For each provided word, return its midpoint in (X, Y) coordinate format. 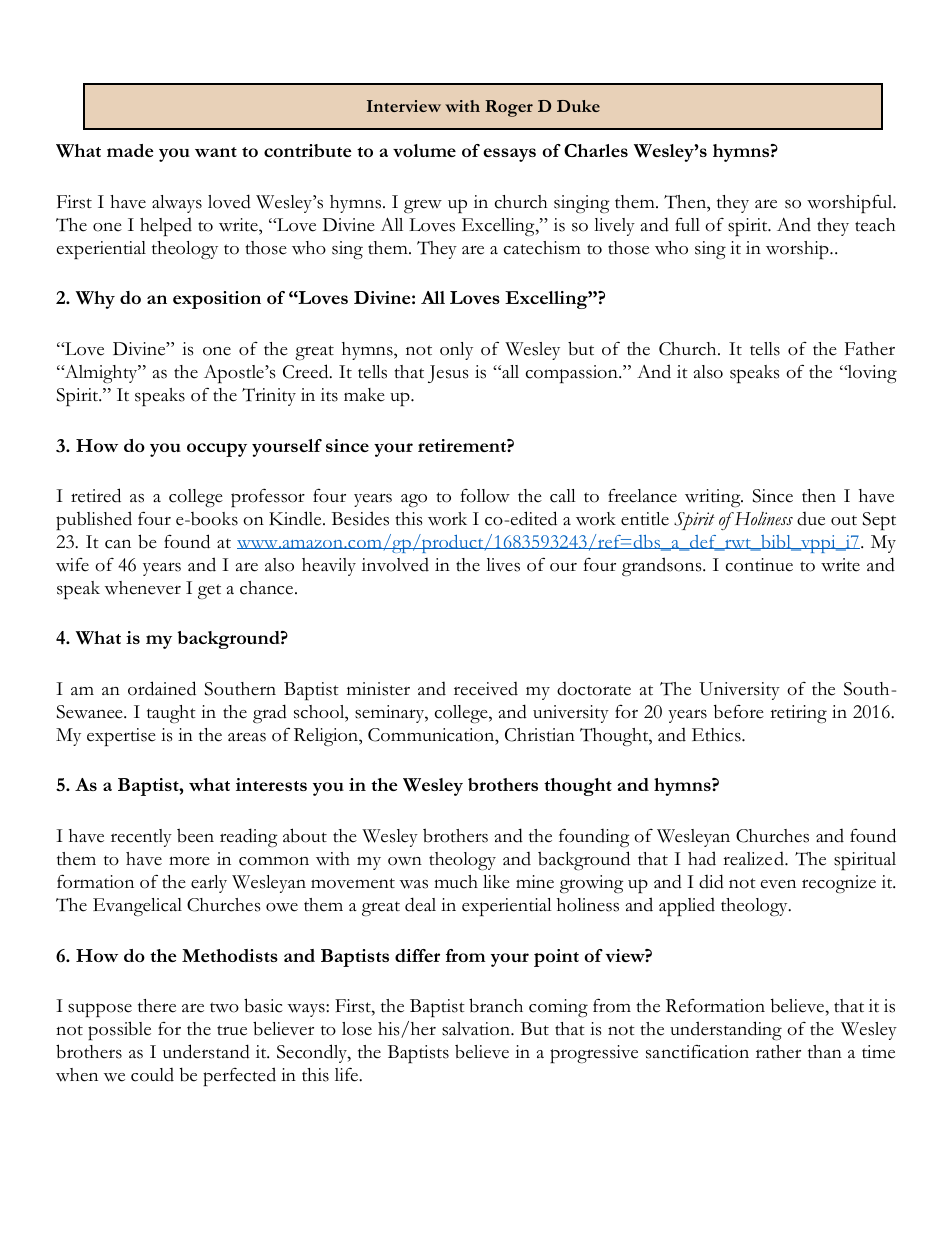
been (195, 835)
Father (870, 349)
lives (503, 565)
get (209, 591)
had (702, 858)
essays (509, 155)
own (405, 861)
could (152, 1075)
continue (759, 565)
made (130, 150)
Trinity (269, 397)
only (456, 351)
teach (875, 225)
